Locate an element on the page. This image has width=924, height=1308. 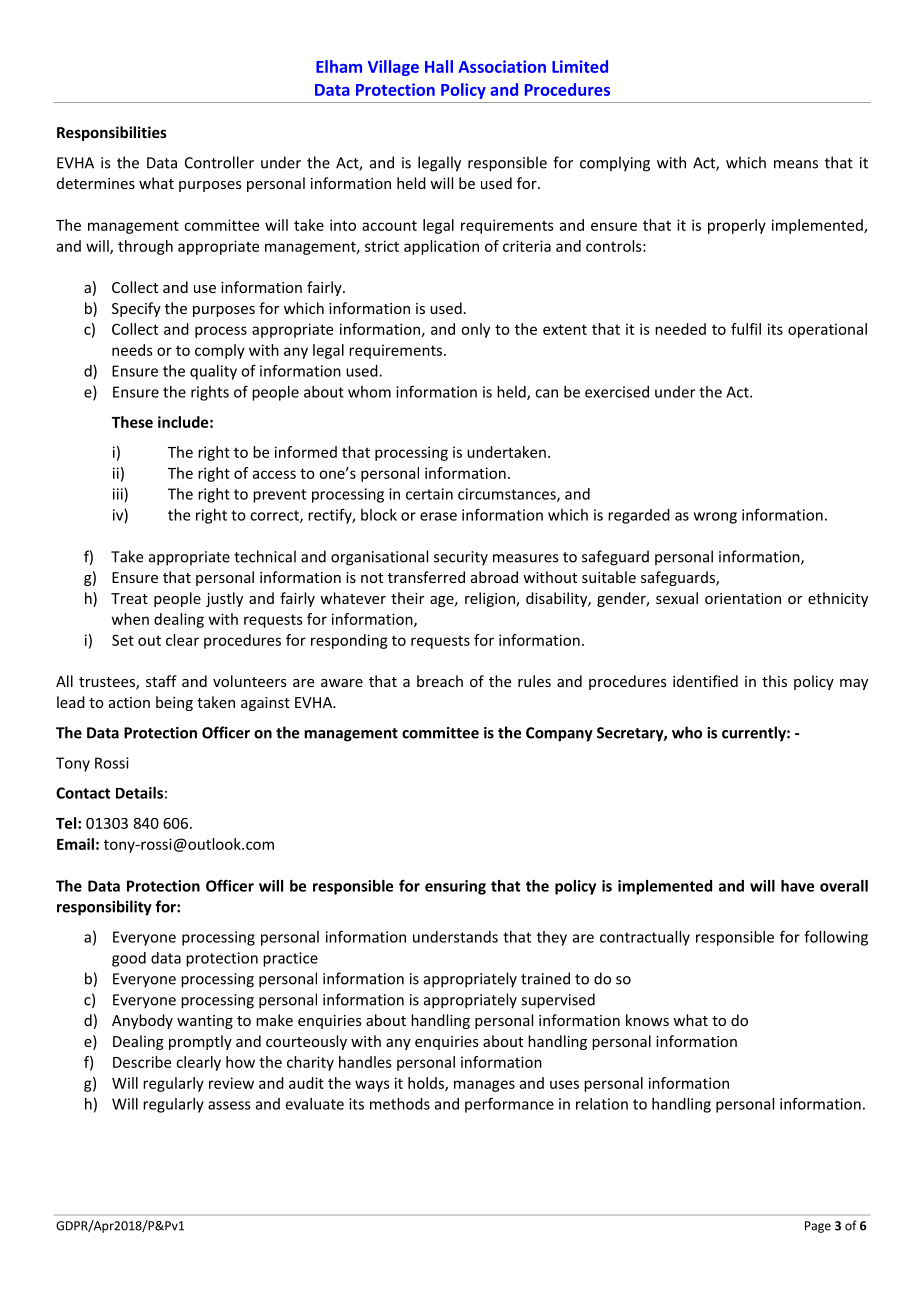
this is located at coordinates (774, 681).
